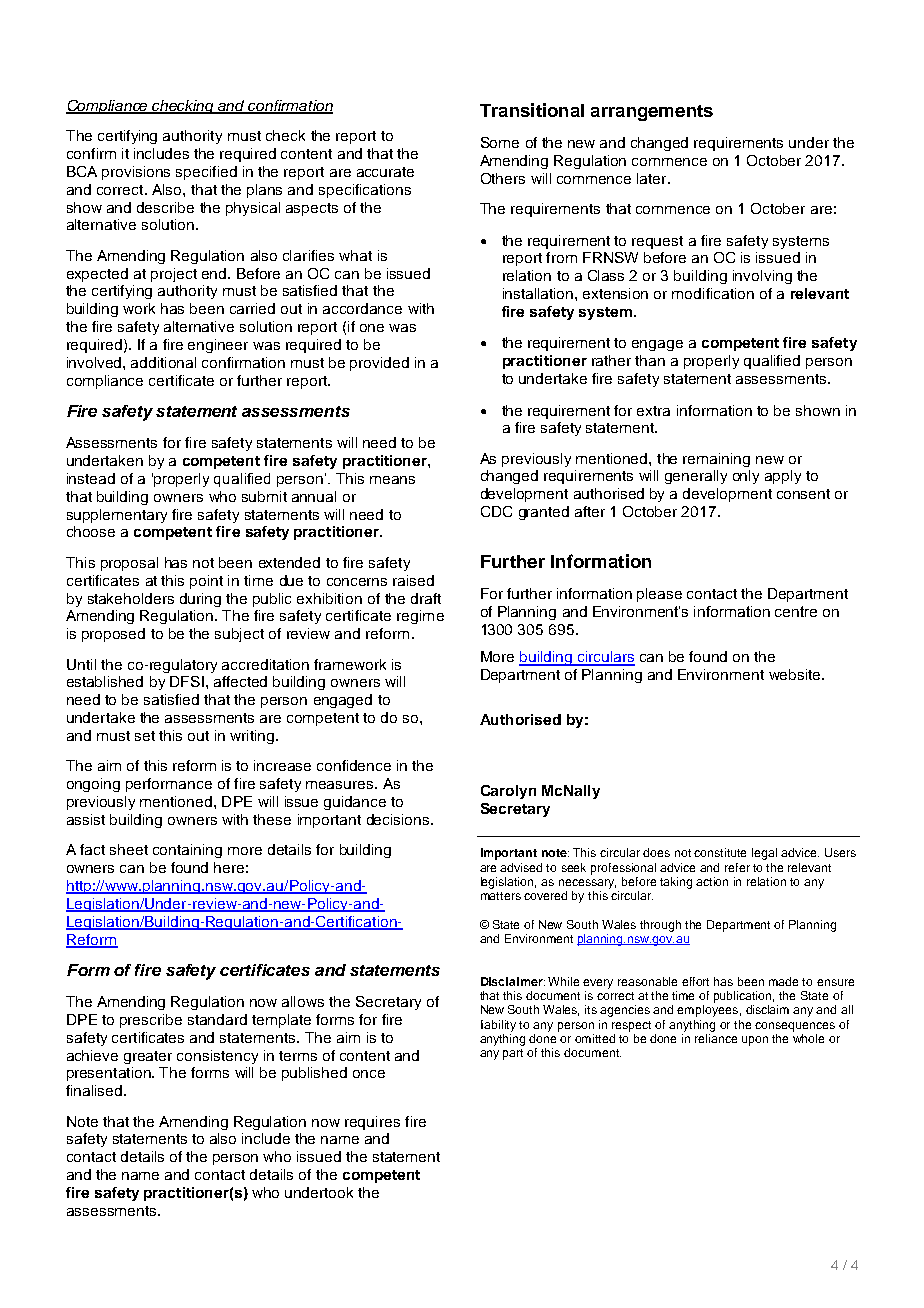  I want to click on means, so click(392, 480).
